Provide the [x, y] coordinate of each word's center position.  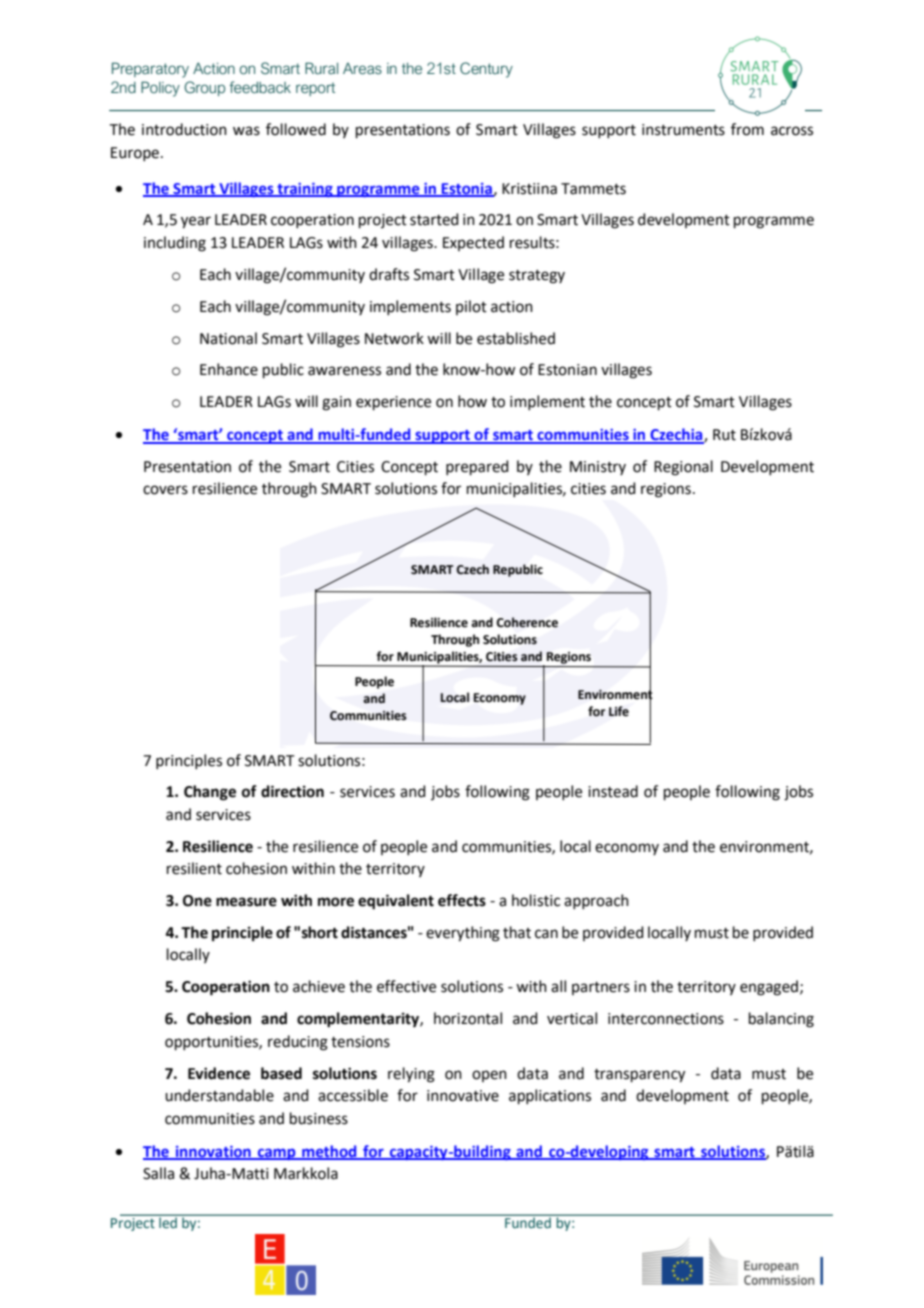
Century [486, 70]
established [516, 338]
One [197, 901]
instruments [683, 130]
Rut [724, 435]
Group [204, 88]
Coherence [527, 622]
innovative [463, 1096]
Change [210, 793]
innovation [213, 1152]
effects [462, 900]
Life [619, 711]
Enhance [229, 369]
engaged [770, 988]
